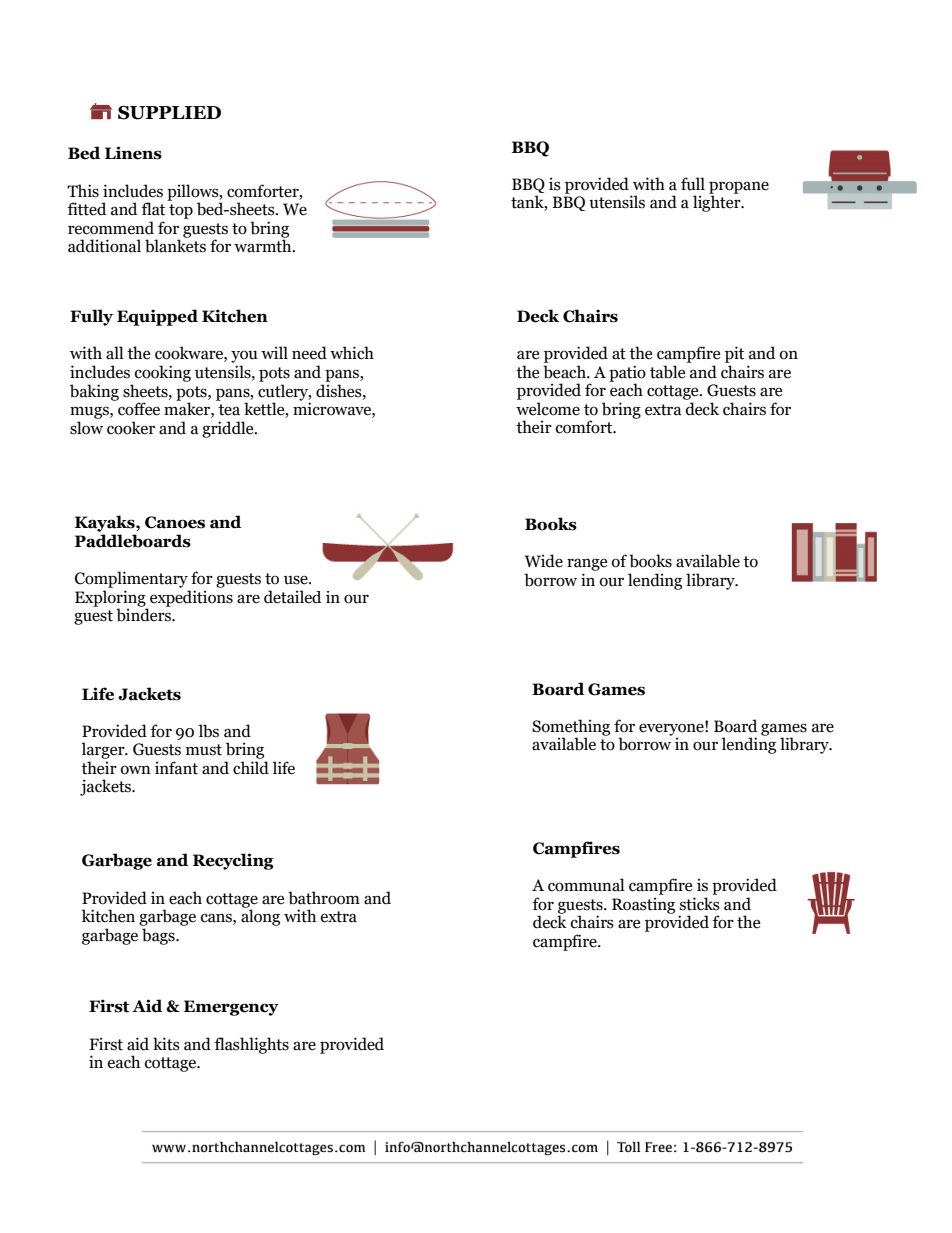 The image size is (952, 1233). Describe the element at coordinates (163, 373) in the screenshot. I see `cooking` at that location.
